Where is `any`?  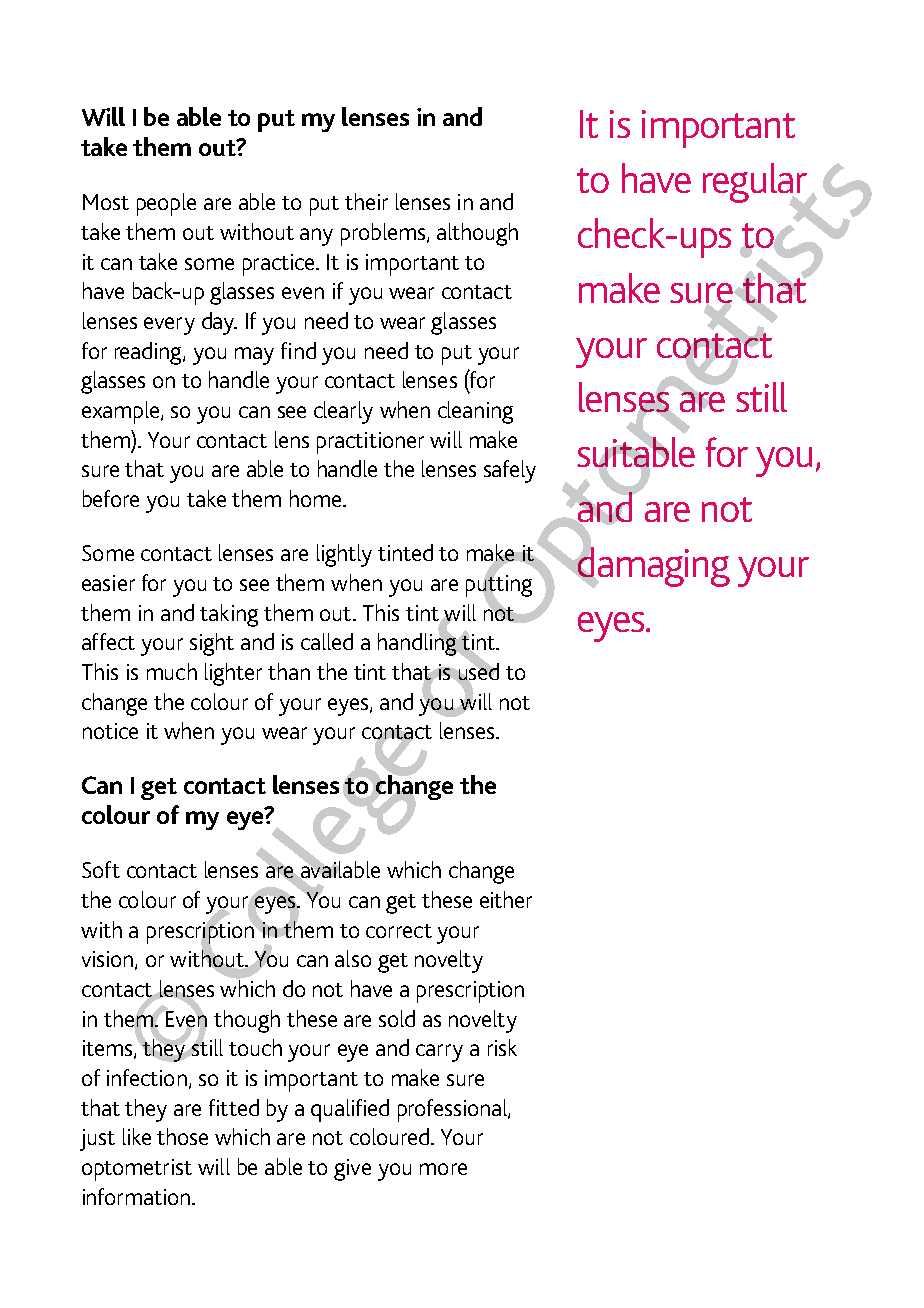 any is located at coordinates (316, 237).
